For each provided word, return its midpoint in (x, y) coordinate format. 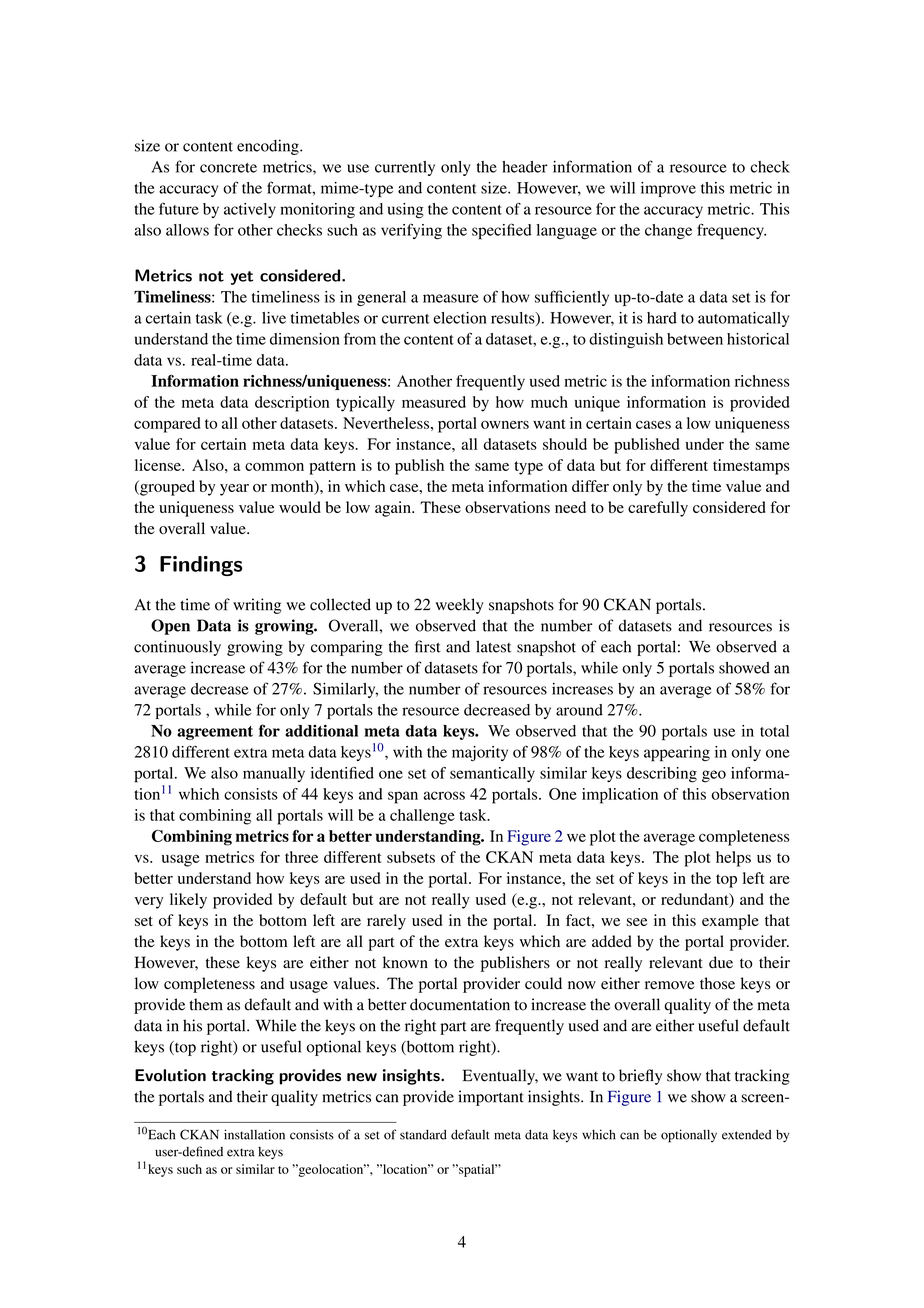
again (394, 509)
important (491, 1098)
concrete (228, 168)
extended (747, 1135)
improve (668, 189)
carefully (658, 509)
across (444, 795)
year (234, 490)
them (206, 1004)
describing (662, 775)
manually (274, 774)
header (525, 167)
